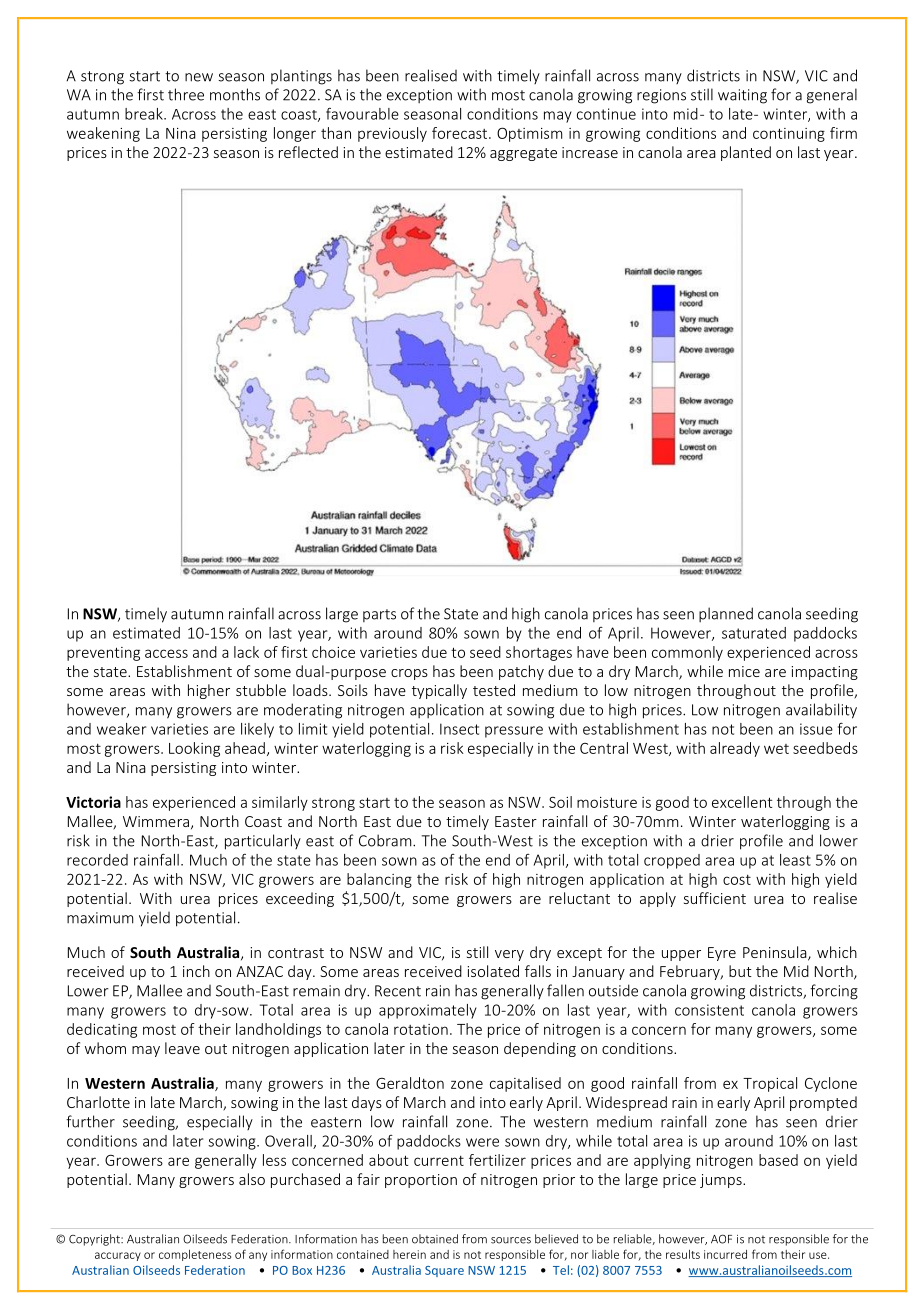  I want to click on reflected, so click(308, 152).
